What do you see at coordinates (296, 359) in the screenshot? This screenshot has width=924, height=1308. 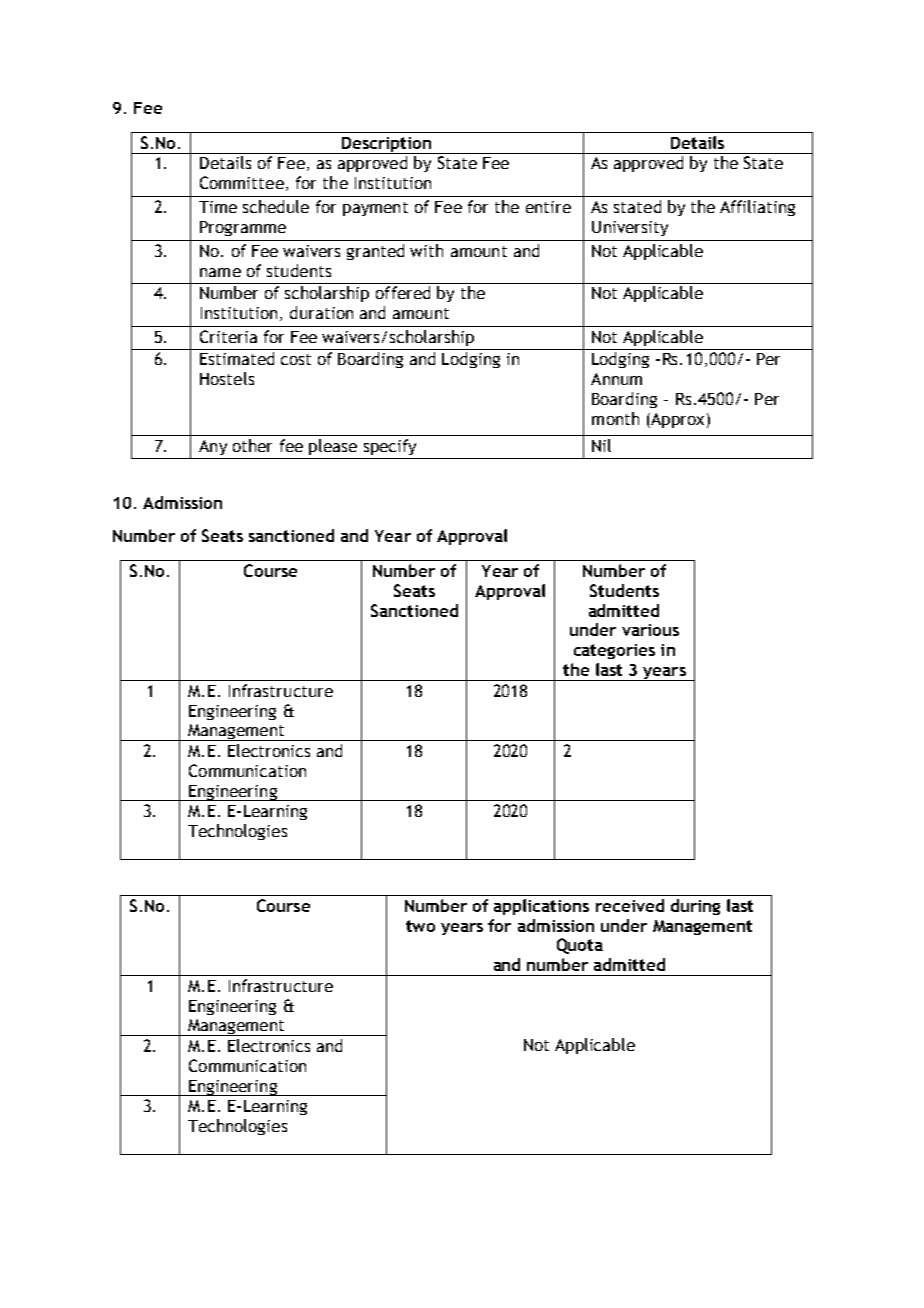 I see `cost` at bounding box center [296, 359].
